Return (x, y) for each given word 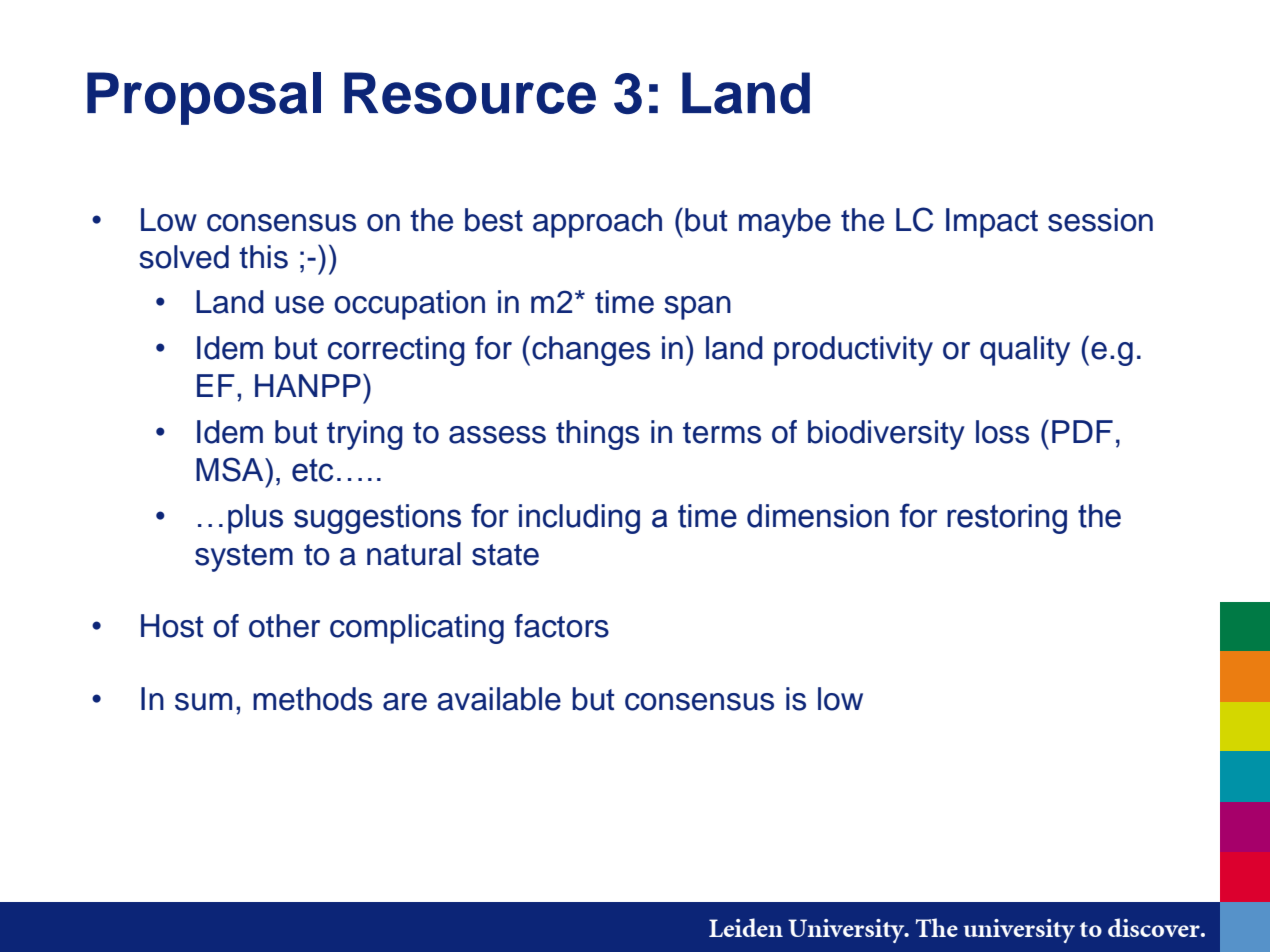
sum (203, 702)
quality (1025, 351)
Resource (470, 93)
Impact (992, 223)
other (284, 626)
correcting (396, 351)
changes (591, 351)
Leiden (746, 927)
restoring (1007, 519)
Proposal (204, 98)
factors (561, 626)
